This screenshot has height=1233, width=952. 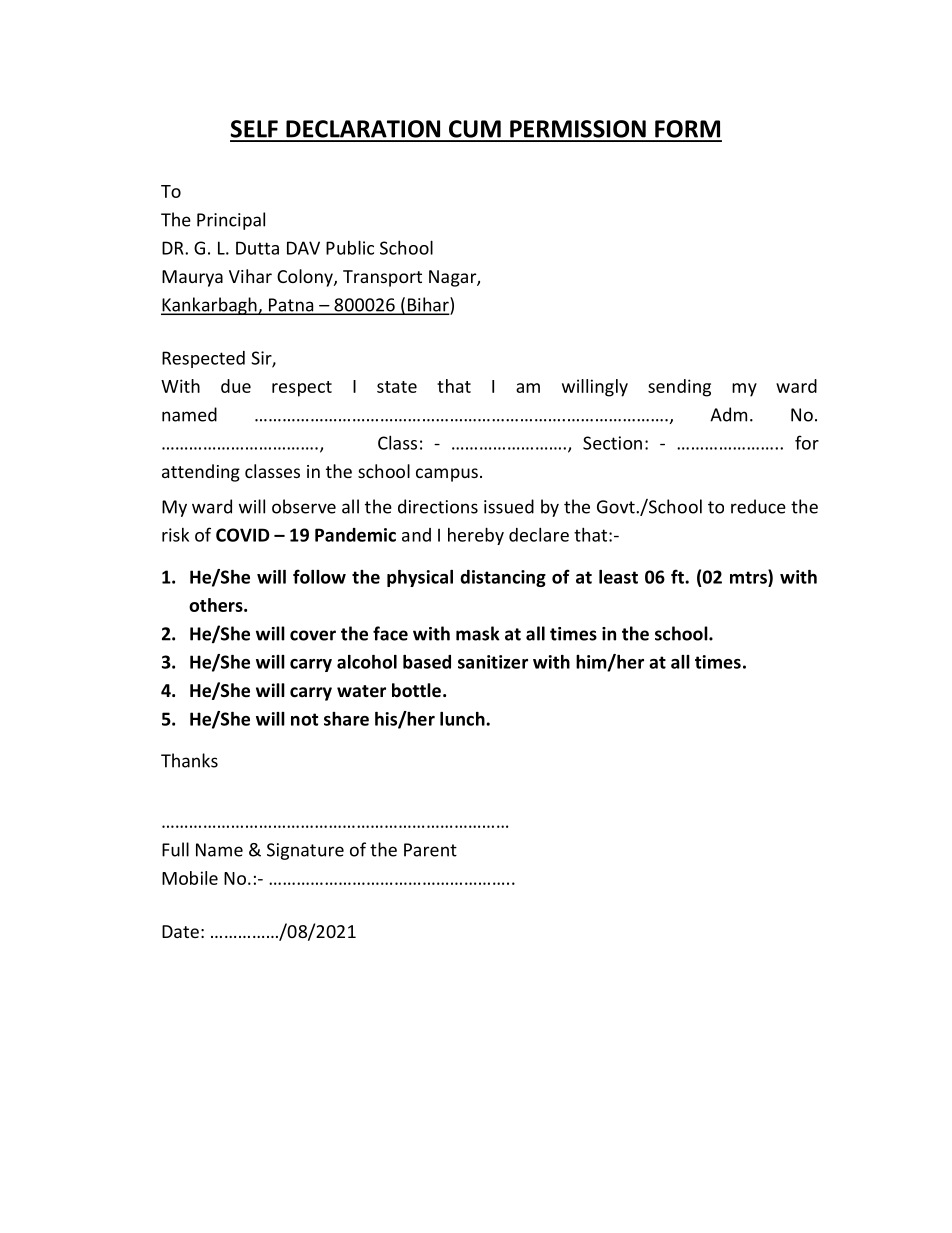 What do you see at coordinates (679, 388) in the screenshot?
I see `sending` at bounding box center [679, 388].
